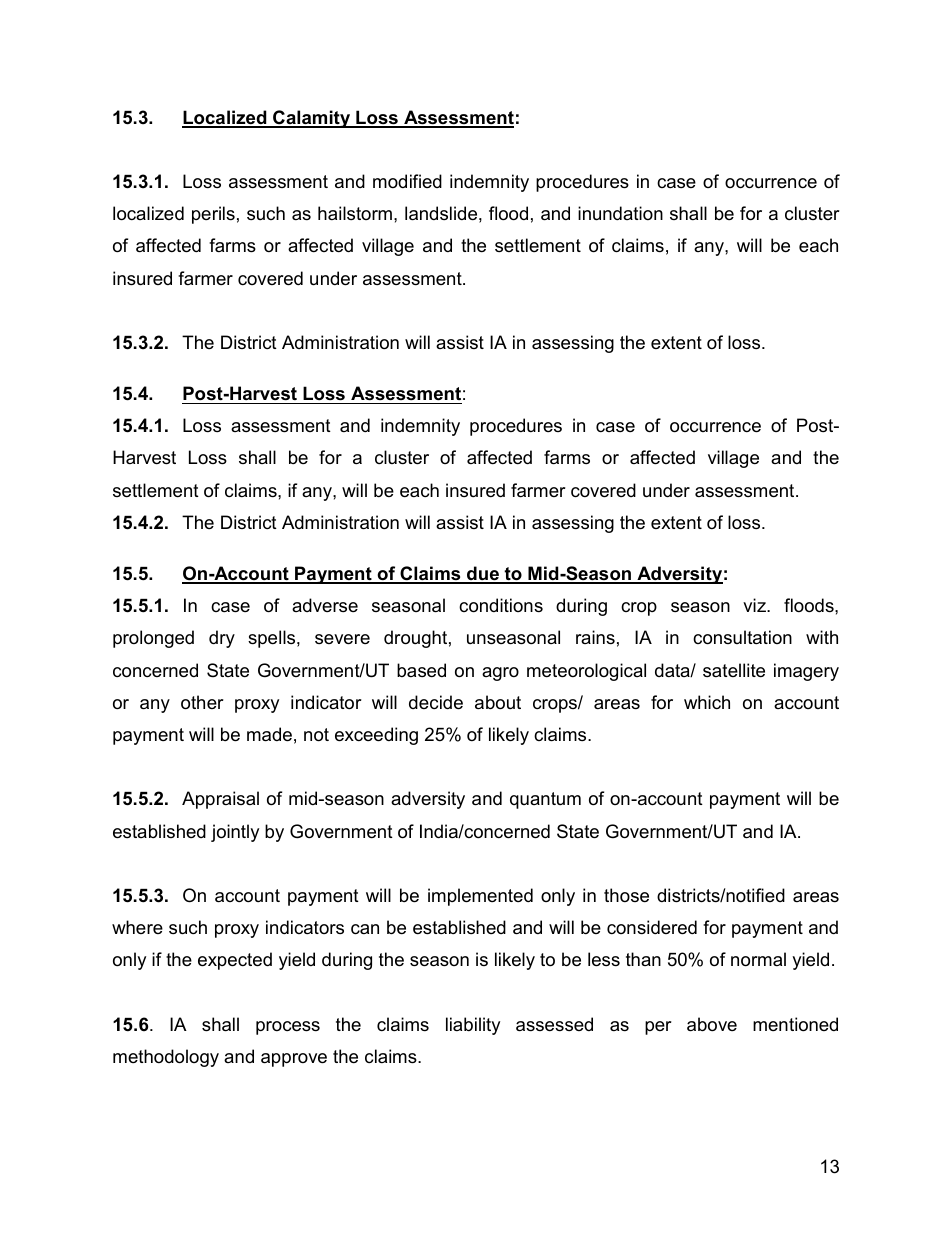 The image size is (952, 1233). Describe the element at coordinates (483, 574) in the page. I see `due` at that location.
